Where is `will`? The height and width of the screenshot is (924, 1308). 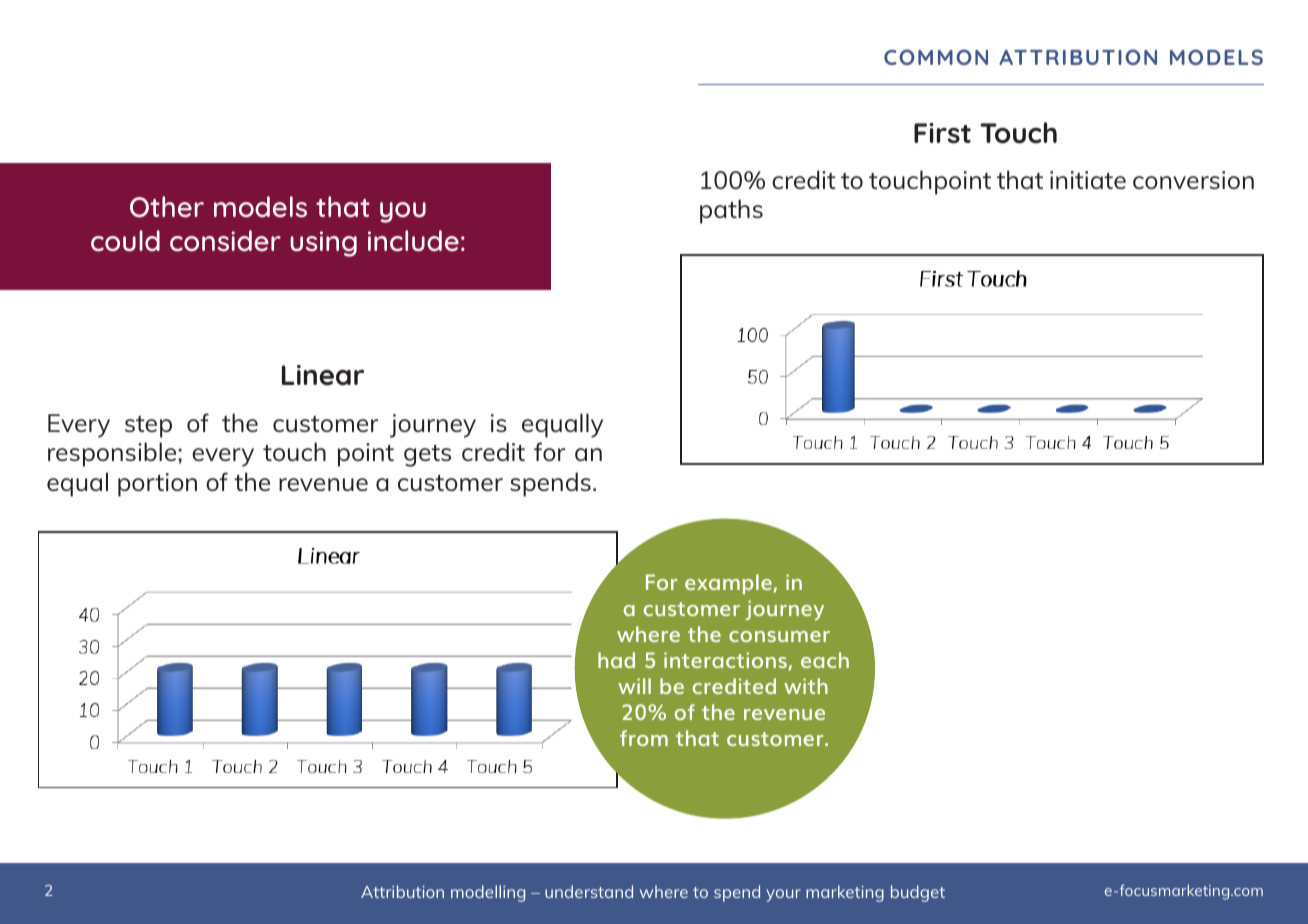
will is located at coordinates (634, 686).
